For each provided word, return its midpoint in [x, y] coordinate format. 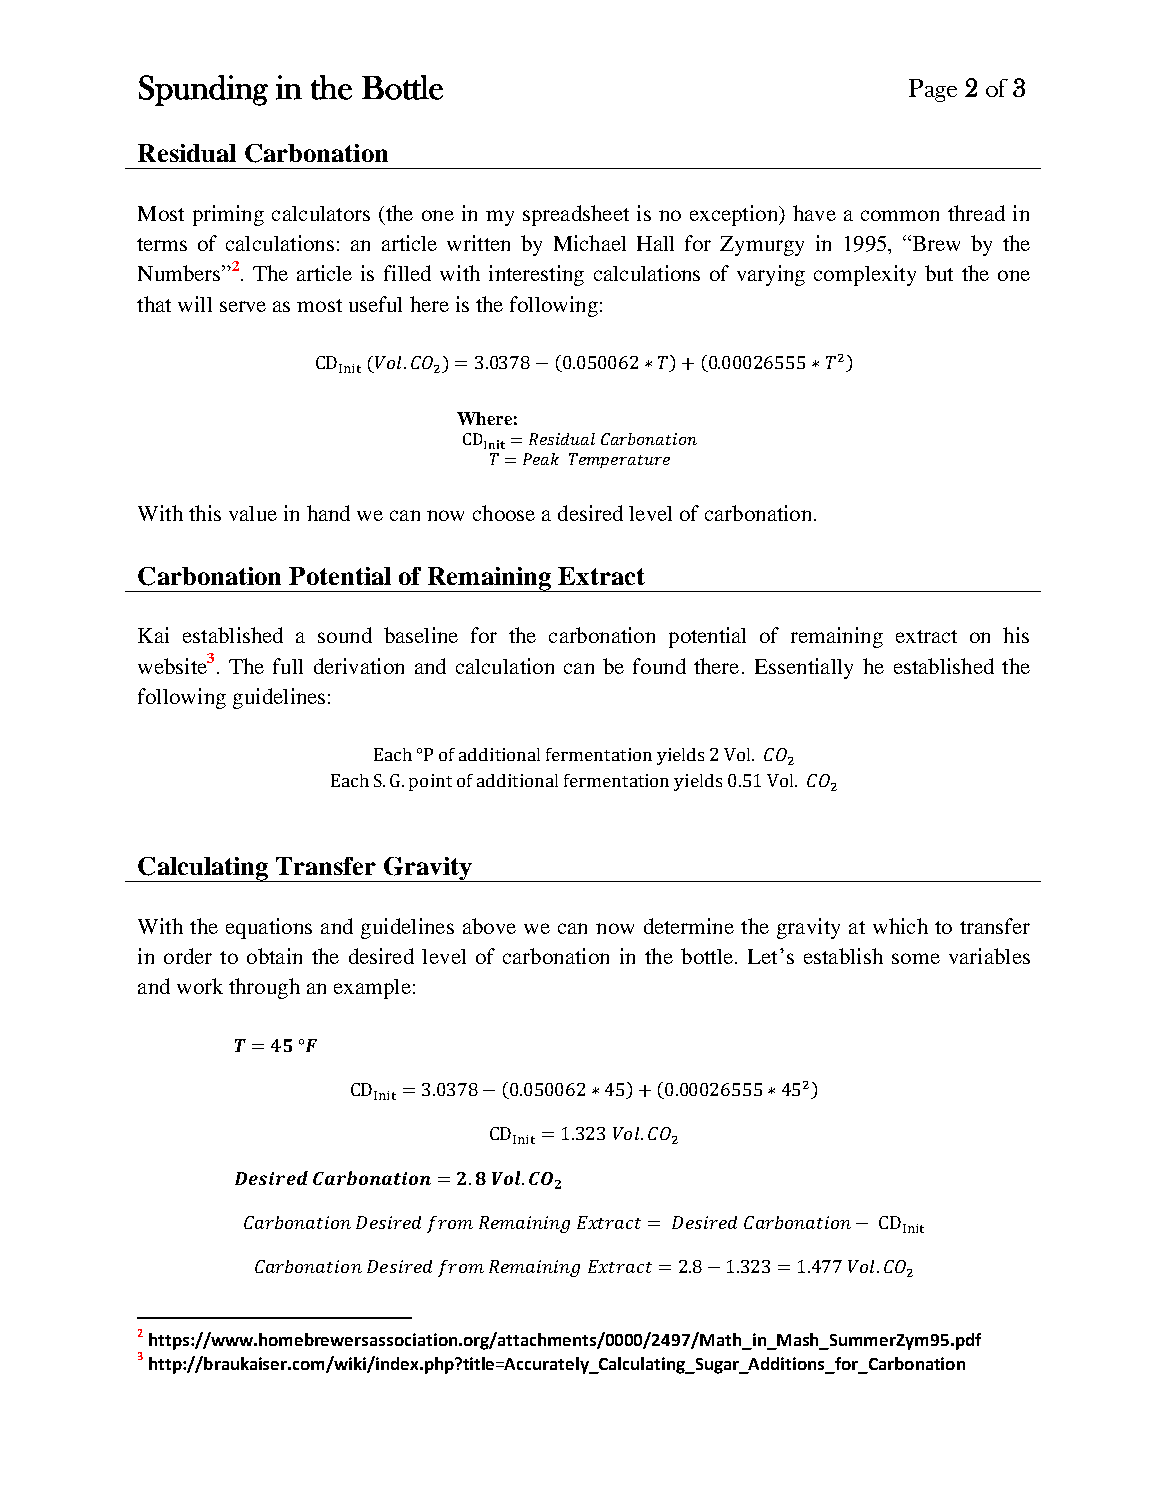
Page [933, 90]
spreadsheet [576, 215]
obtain [274, 956]
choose [504, 513]
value [253, 513]
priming [228, 215]
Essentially [804, 668]
